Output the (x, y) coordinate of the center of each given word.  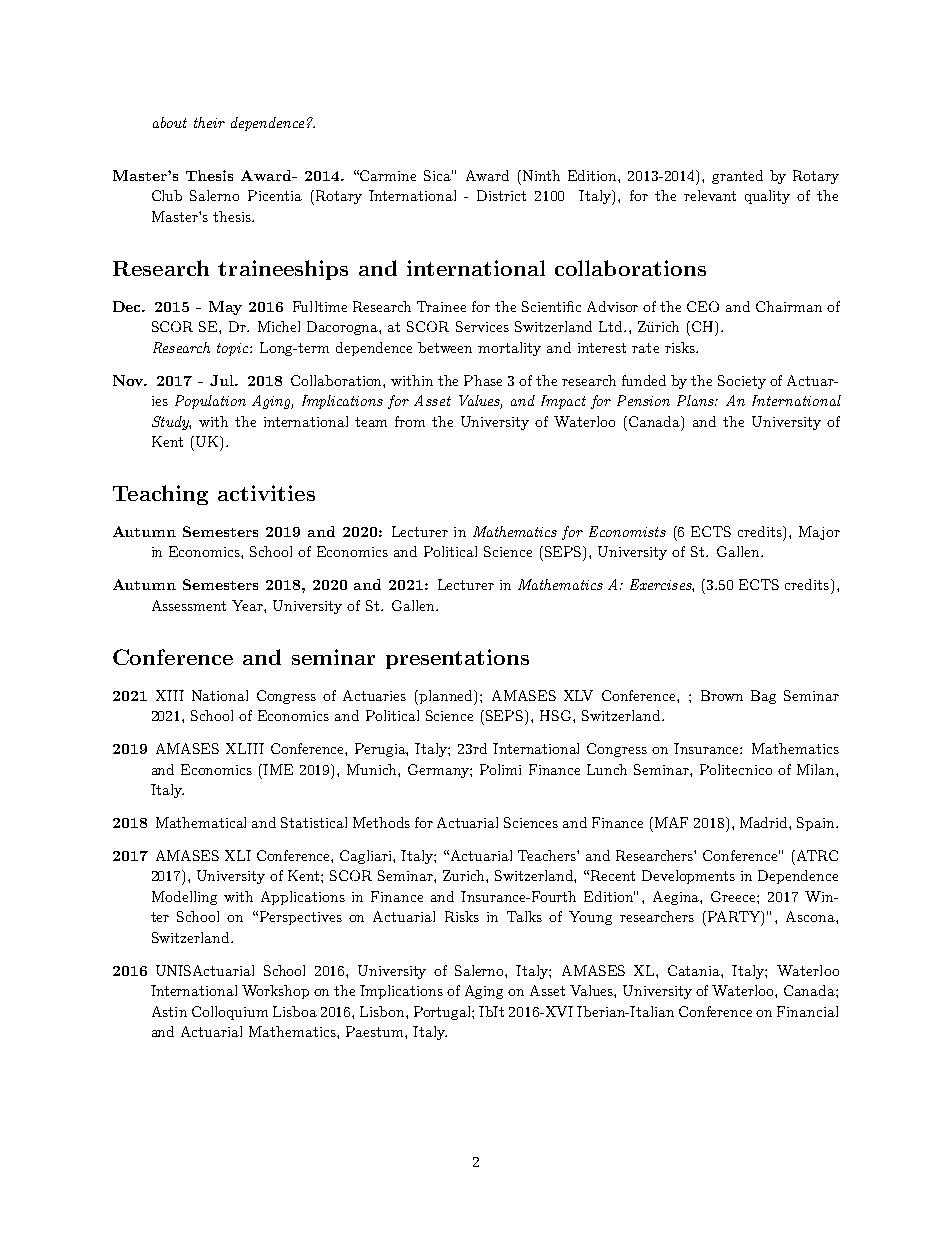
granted (737, 177)
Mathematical (201, 822)
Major (819, 533)
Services (482, 326)
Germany (439, 771)
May (225, 308)
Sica (438, 175)
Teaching (160, 495)
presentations (457, 659)
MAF (671, 822)
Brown (722, 695)
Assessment (189, 605)
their (209, 122)
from (410, 421)
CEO (703, 306)
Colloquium (230, 1013)
